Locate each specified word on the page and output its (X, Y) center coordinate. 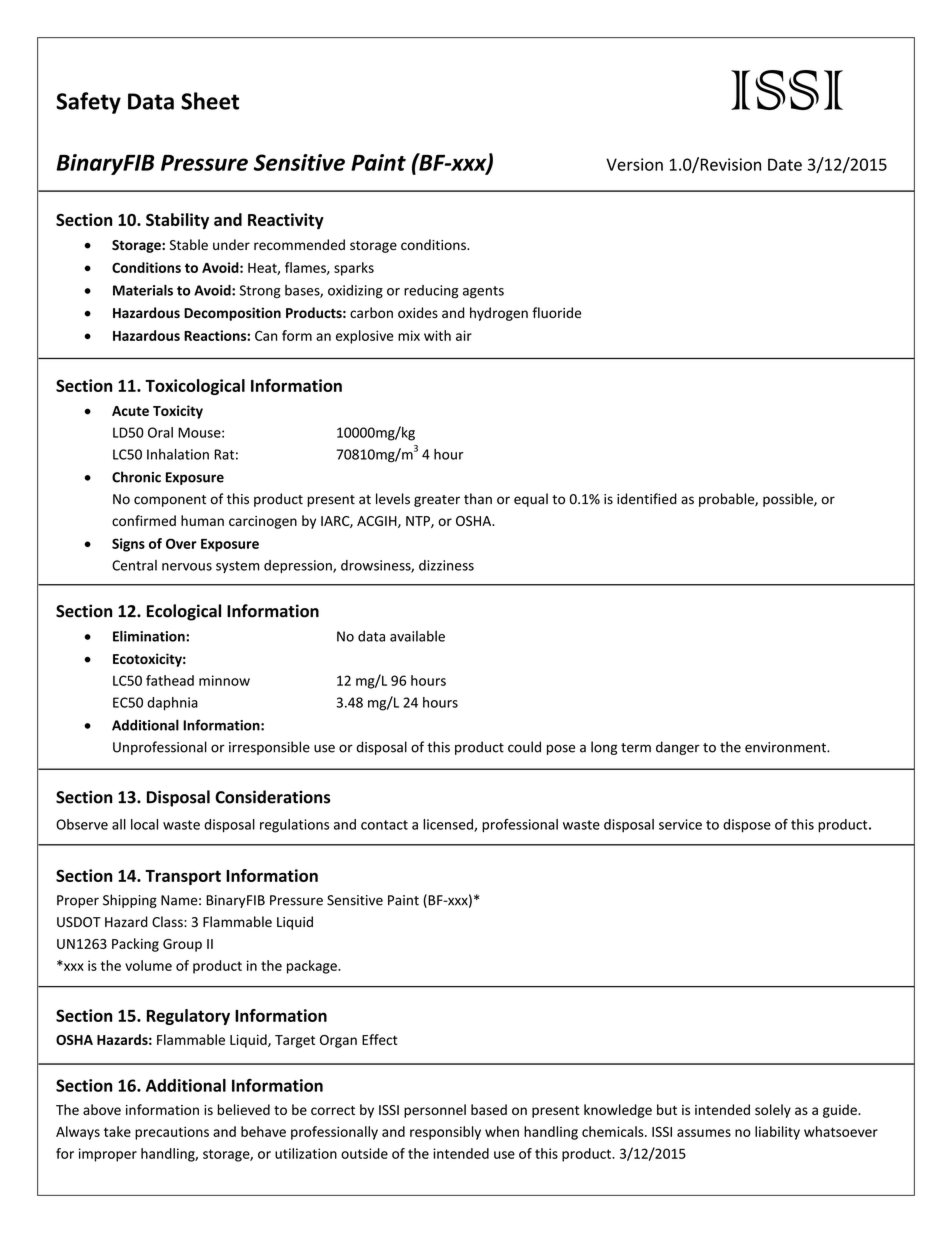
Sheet (210, 101)
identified (647, 499)
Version (634, 164)
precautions (172, 1133)
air (464, 335)
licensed (449, 825)
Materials (143, 290)
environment (786, 747)
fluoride (556, 312)
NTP (419, 522)
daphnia (172, 704)
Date (785, 164)
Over (181, 543)
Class (168, 922)
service (680, 824)
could (524, 747)
